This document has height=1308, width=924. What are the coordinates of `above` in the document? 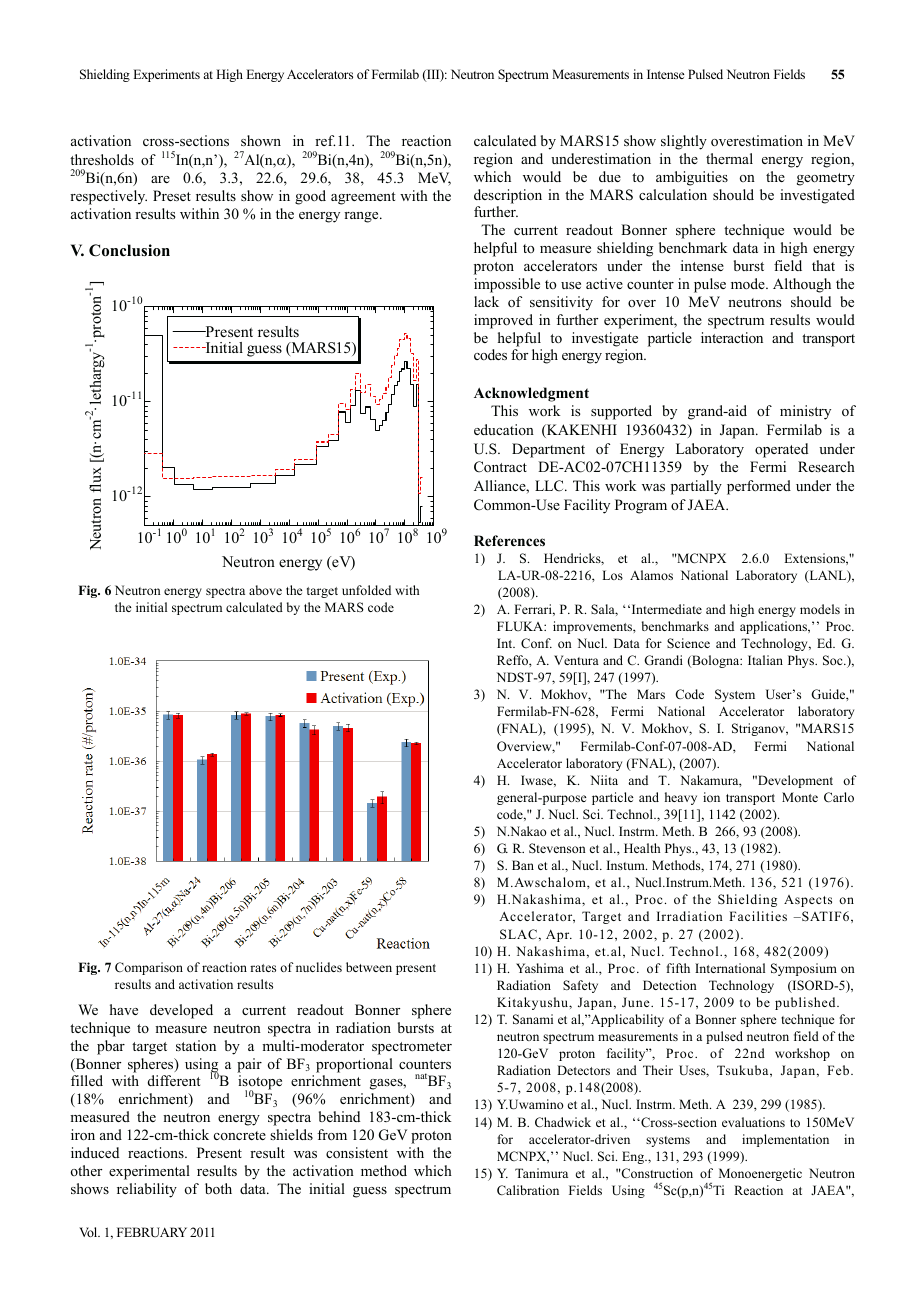 It's located at (265, 590).
